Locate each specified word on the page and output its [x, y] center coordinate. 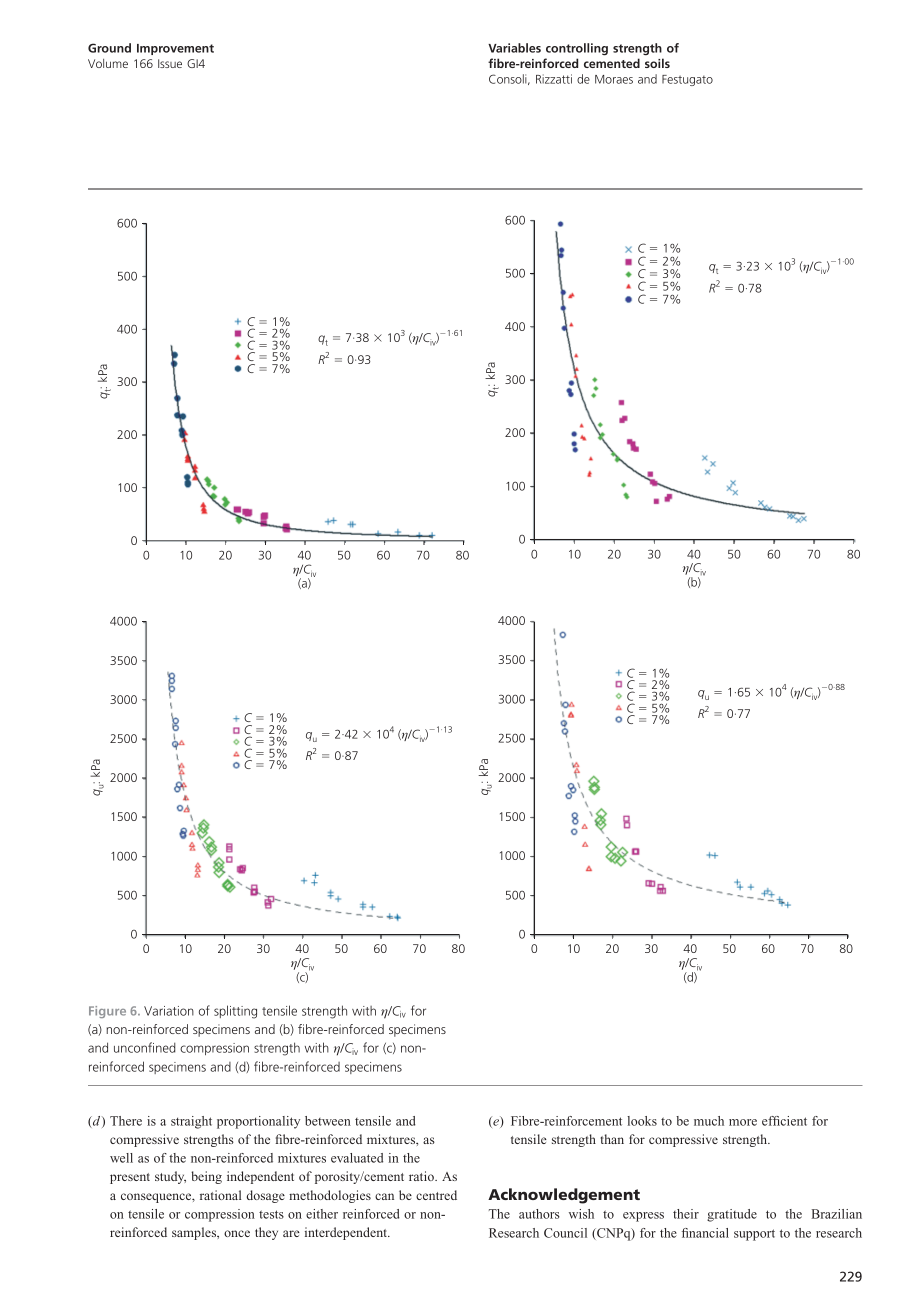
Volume [108, 63]
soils [657, 63]
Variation [169, 1011]
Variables [514, 48]
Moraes [614, 79]
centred [436, 1195]
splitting [235, 1012]
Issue [170, 63]
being [206, 1177]
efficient [784, 1121]
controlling [577, 49]
